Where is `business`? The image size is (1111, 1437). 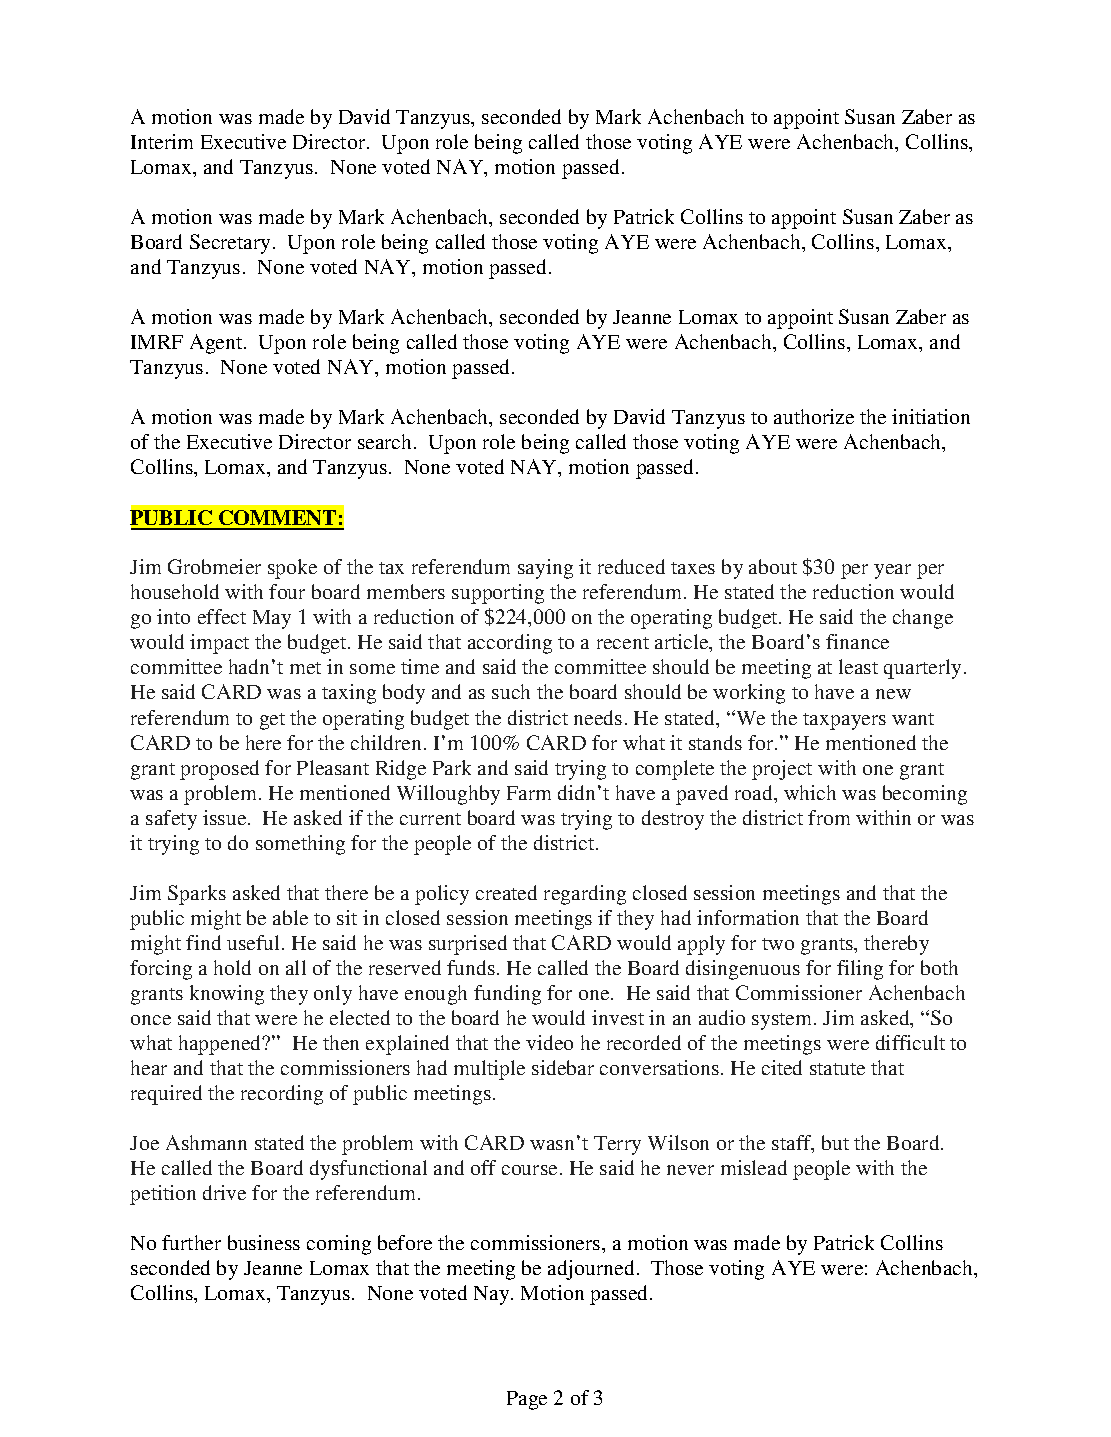
business is located at coordinates (264, 1242).
